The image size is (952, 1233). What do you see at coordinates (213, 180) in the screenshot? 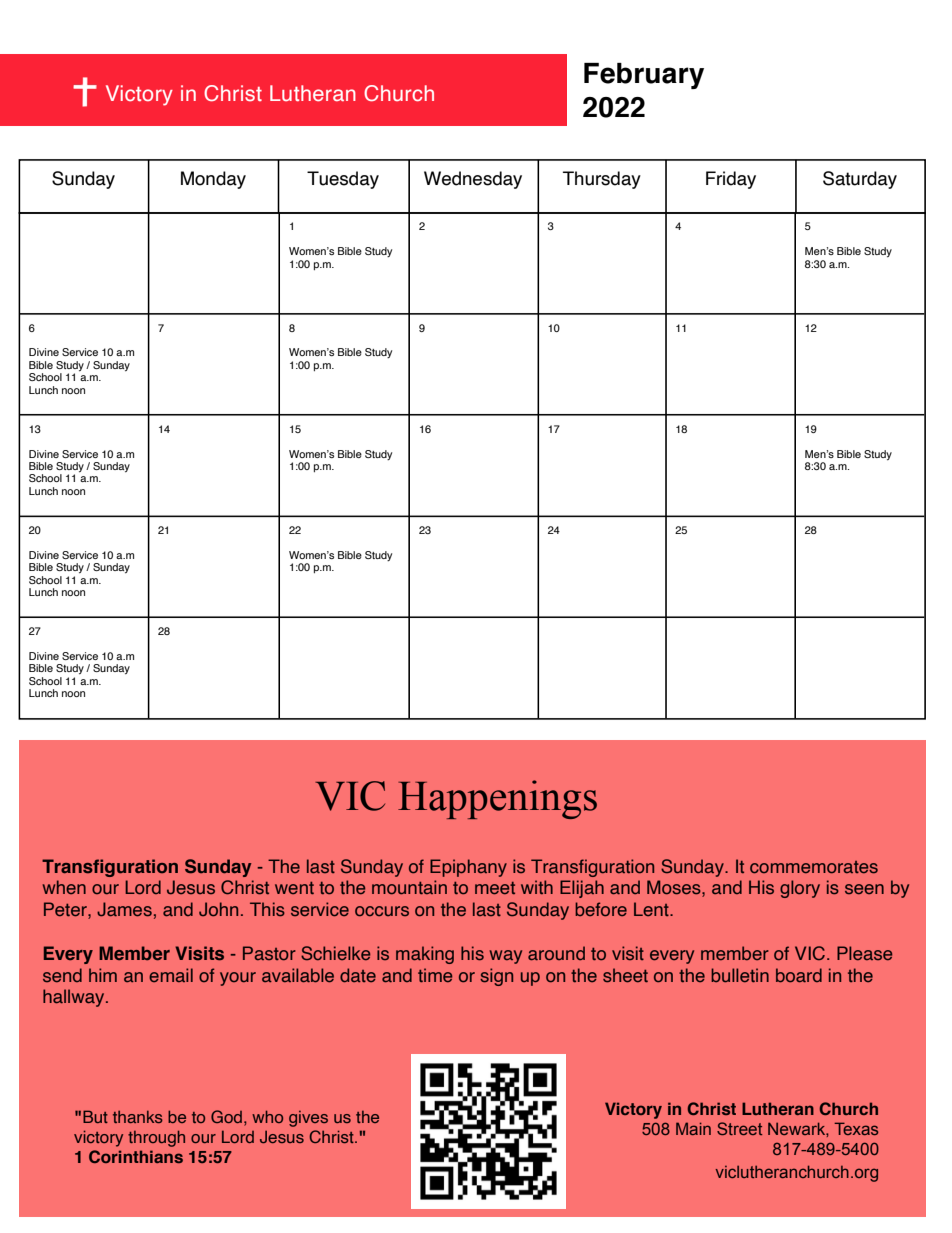
I see `Monday` at bounding box center [213, 180].
